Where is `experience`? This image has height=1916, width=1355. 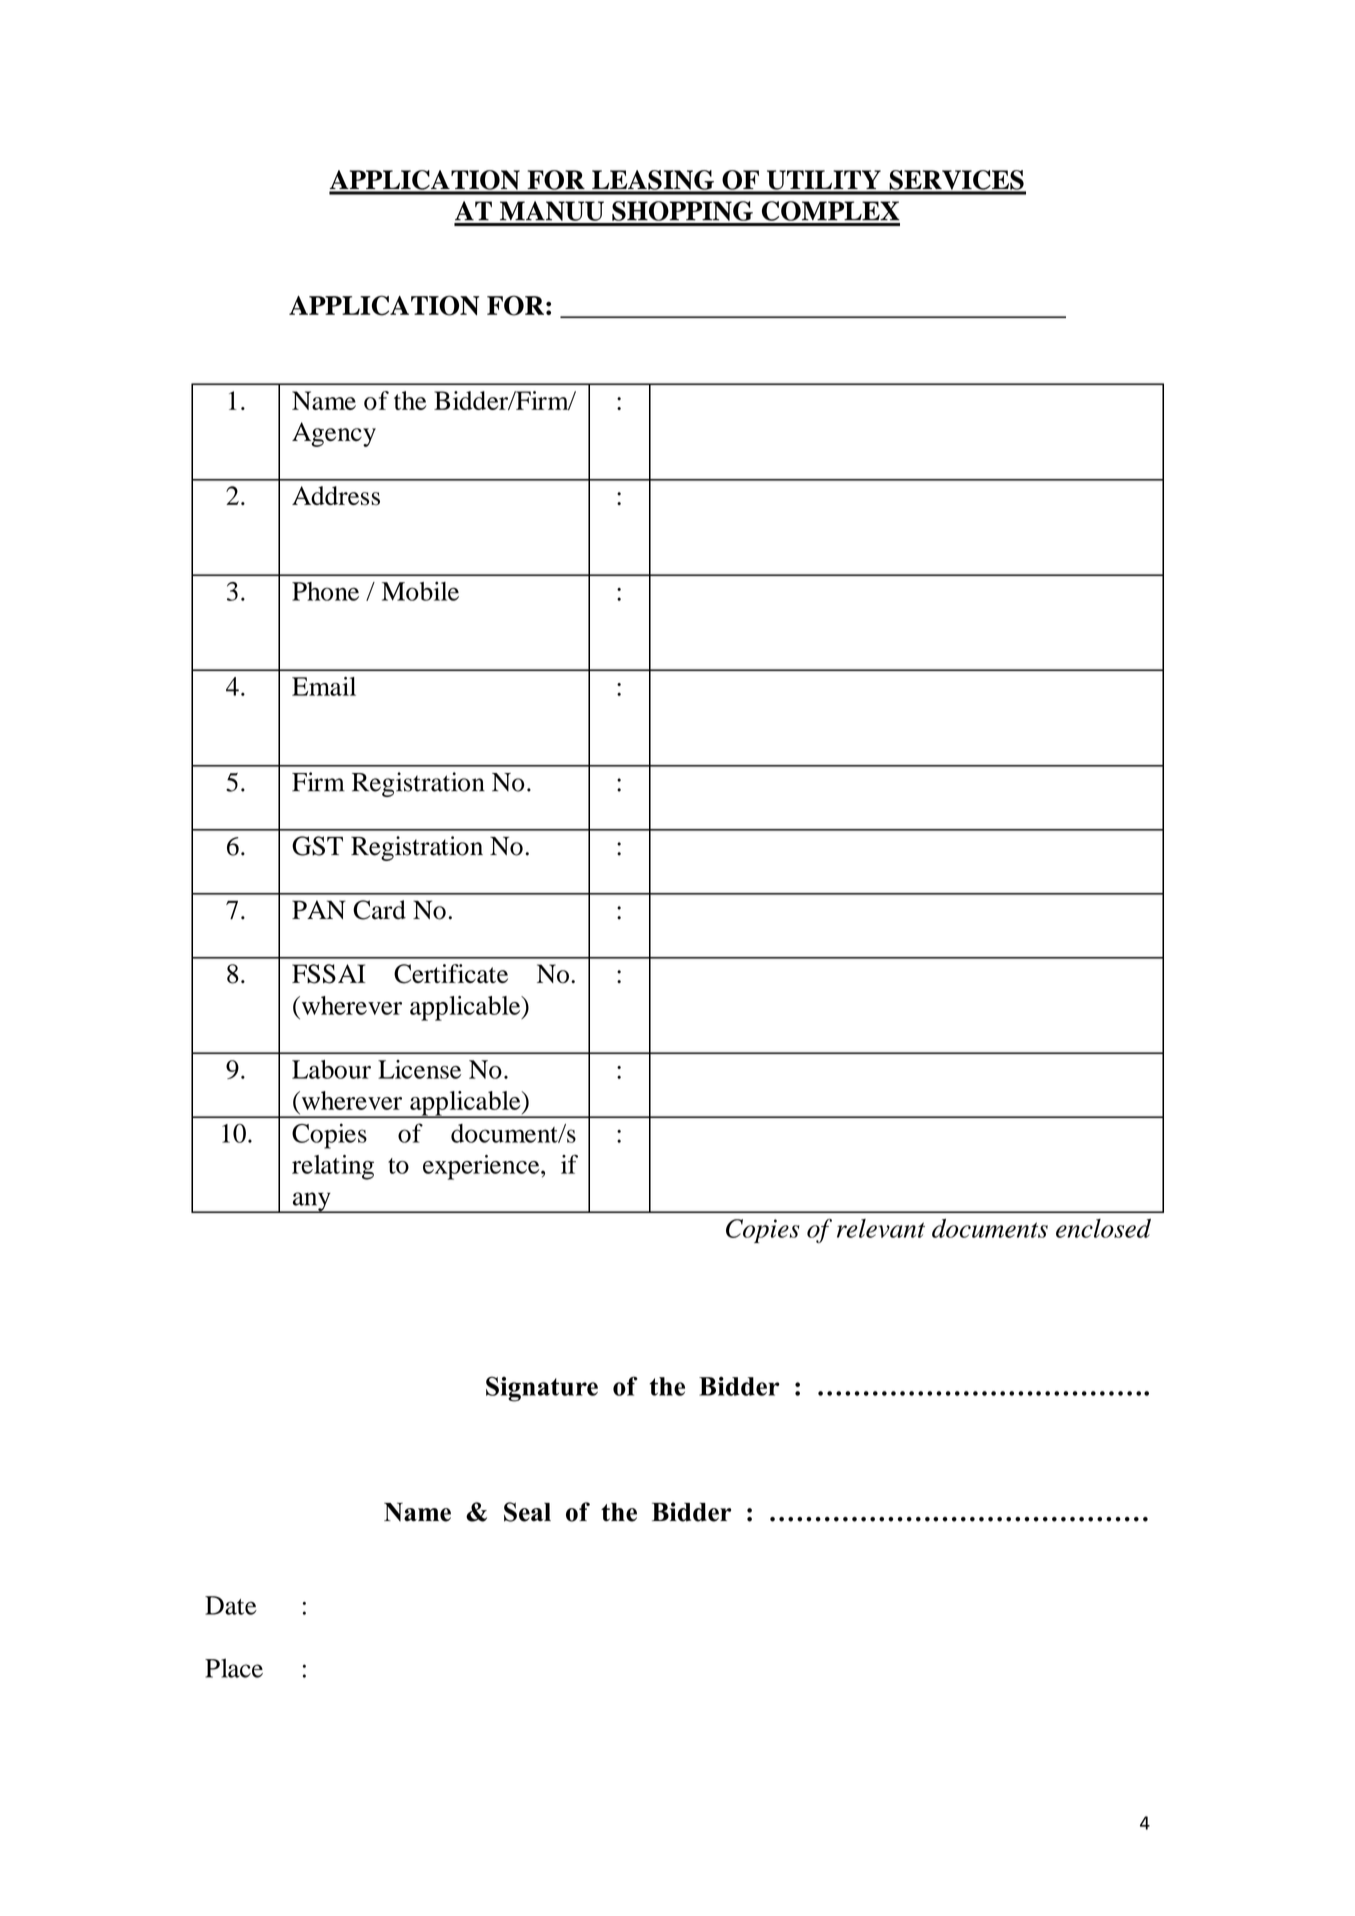
experience is located at coordinates (482, 1167).
